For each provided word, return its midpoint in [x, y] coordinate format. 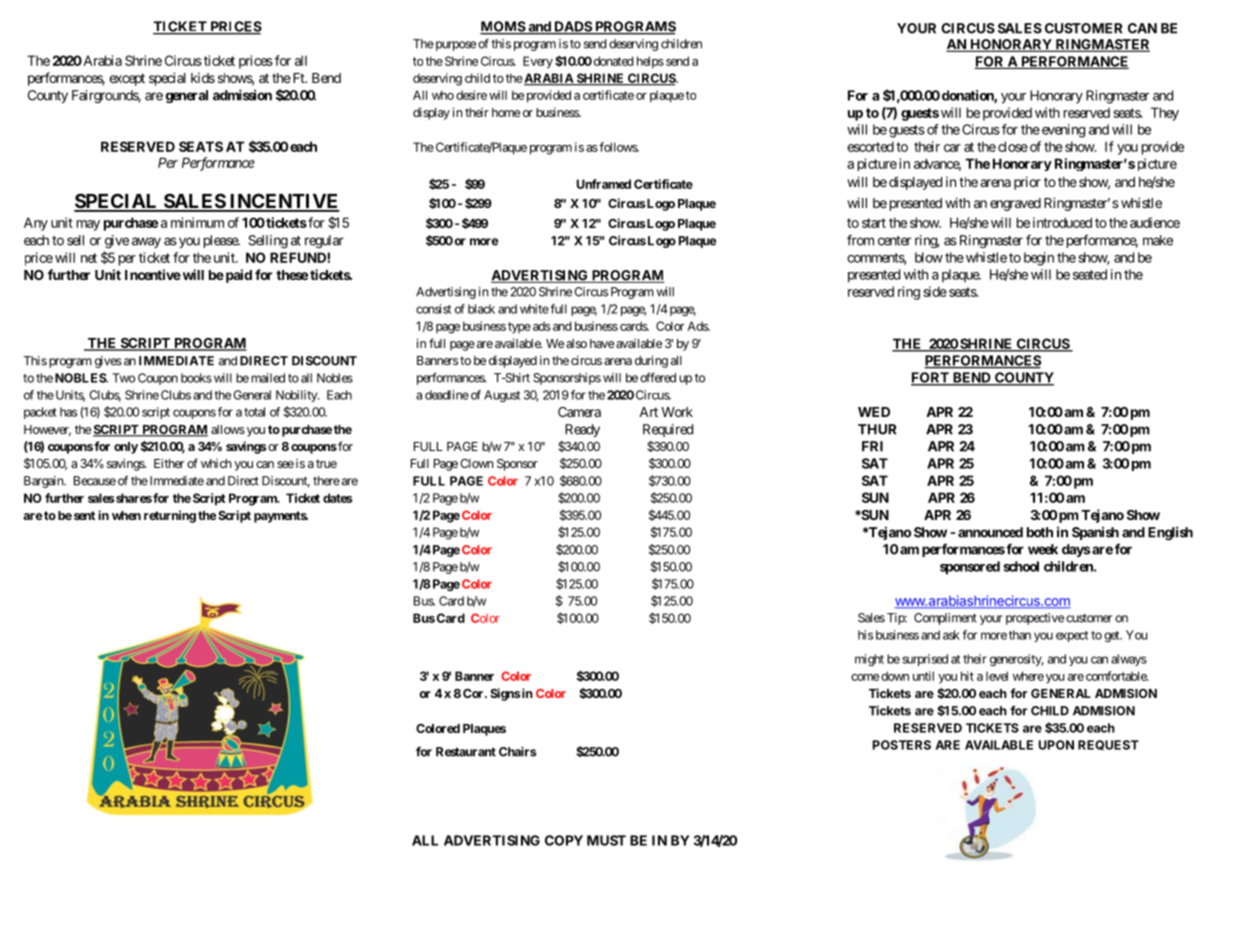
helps [650, 62]
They [1165, 114]
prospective [1035, 619]
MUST [606, 840]
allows [228, 429]
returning [170, 516]
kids [203, 78]
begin [1039, 259]
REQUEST [1108, 745]
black [481, 309]
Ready [582, 430]
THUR [877, 429]
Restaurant [466, 752]
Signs [505, 694]
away [146, 242]
